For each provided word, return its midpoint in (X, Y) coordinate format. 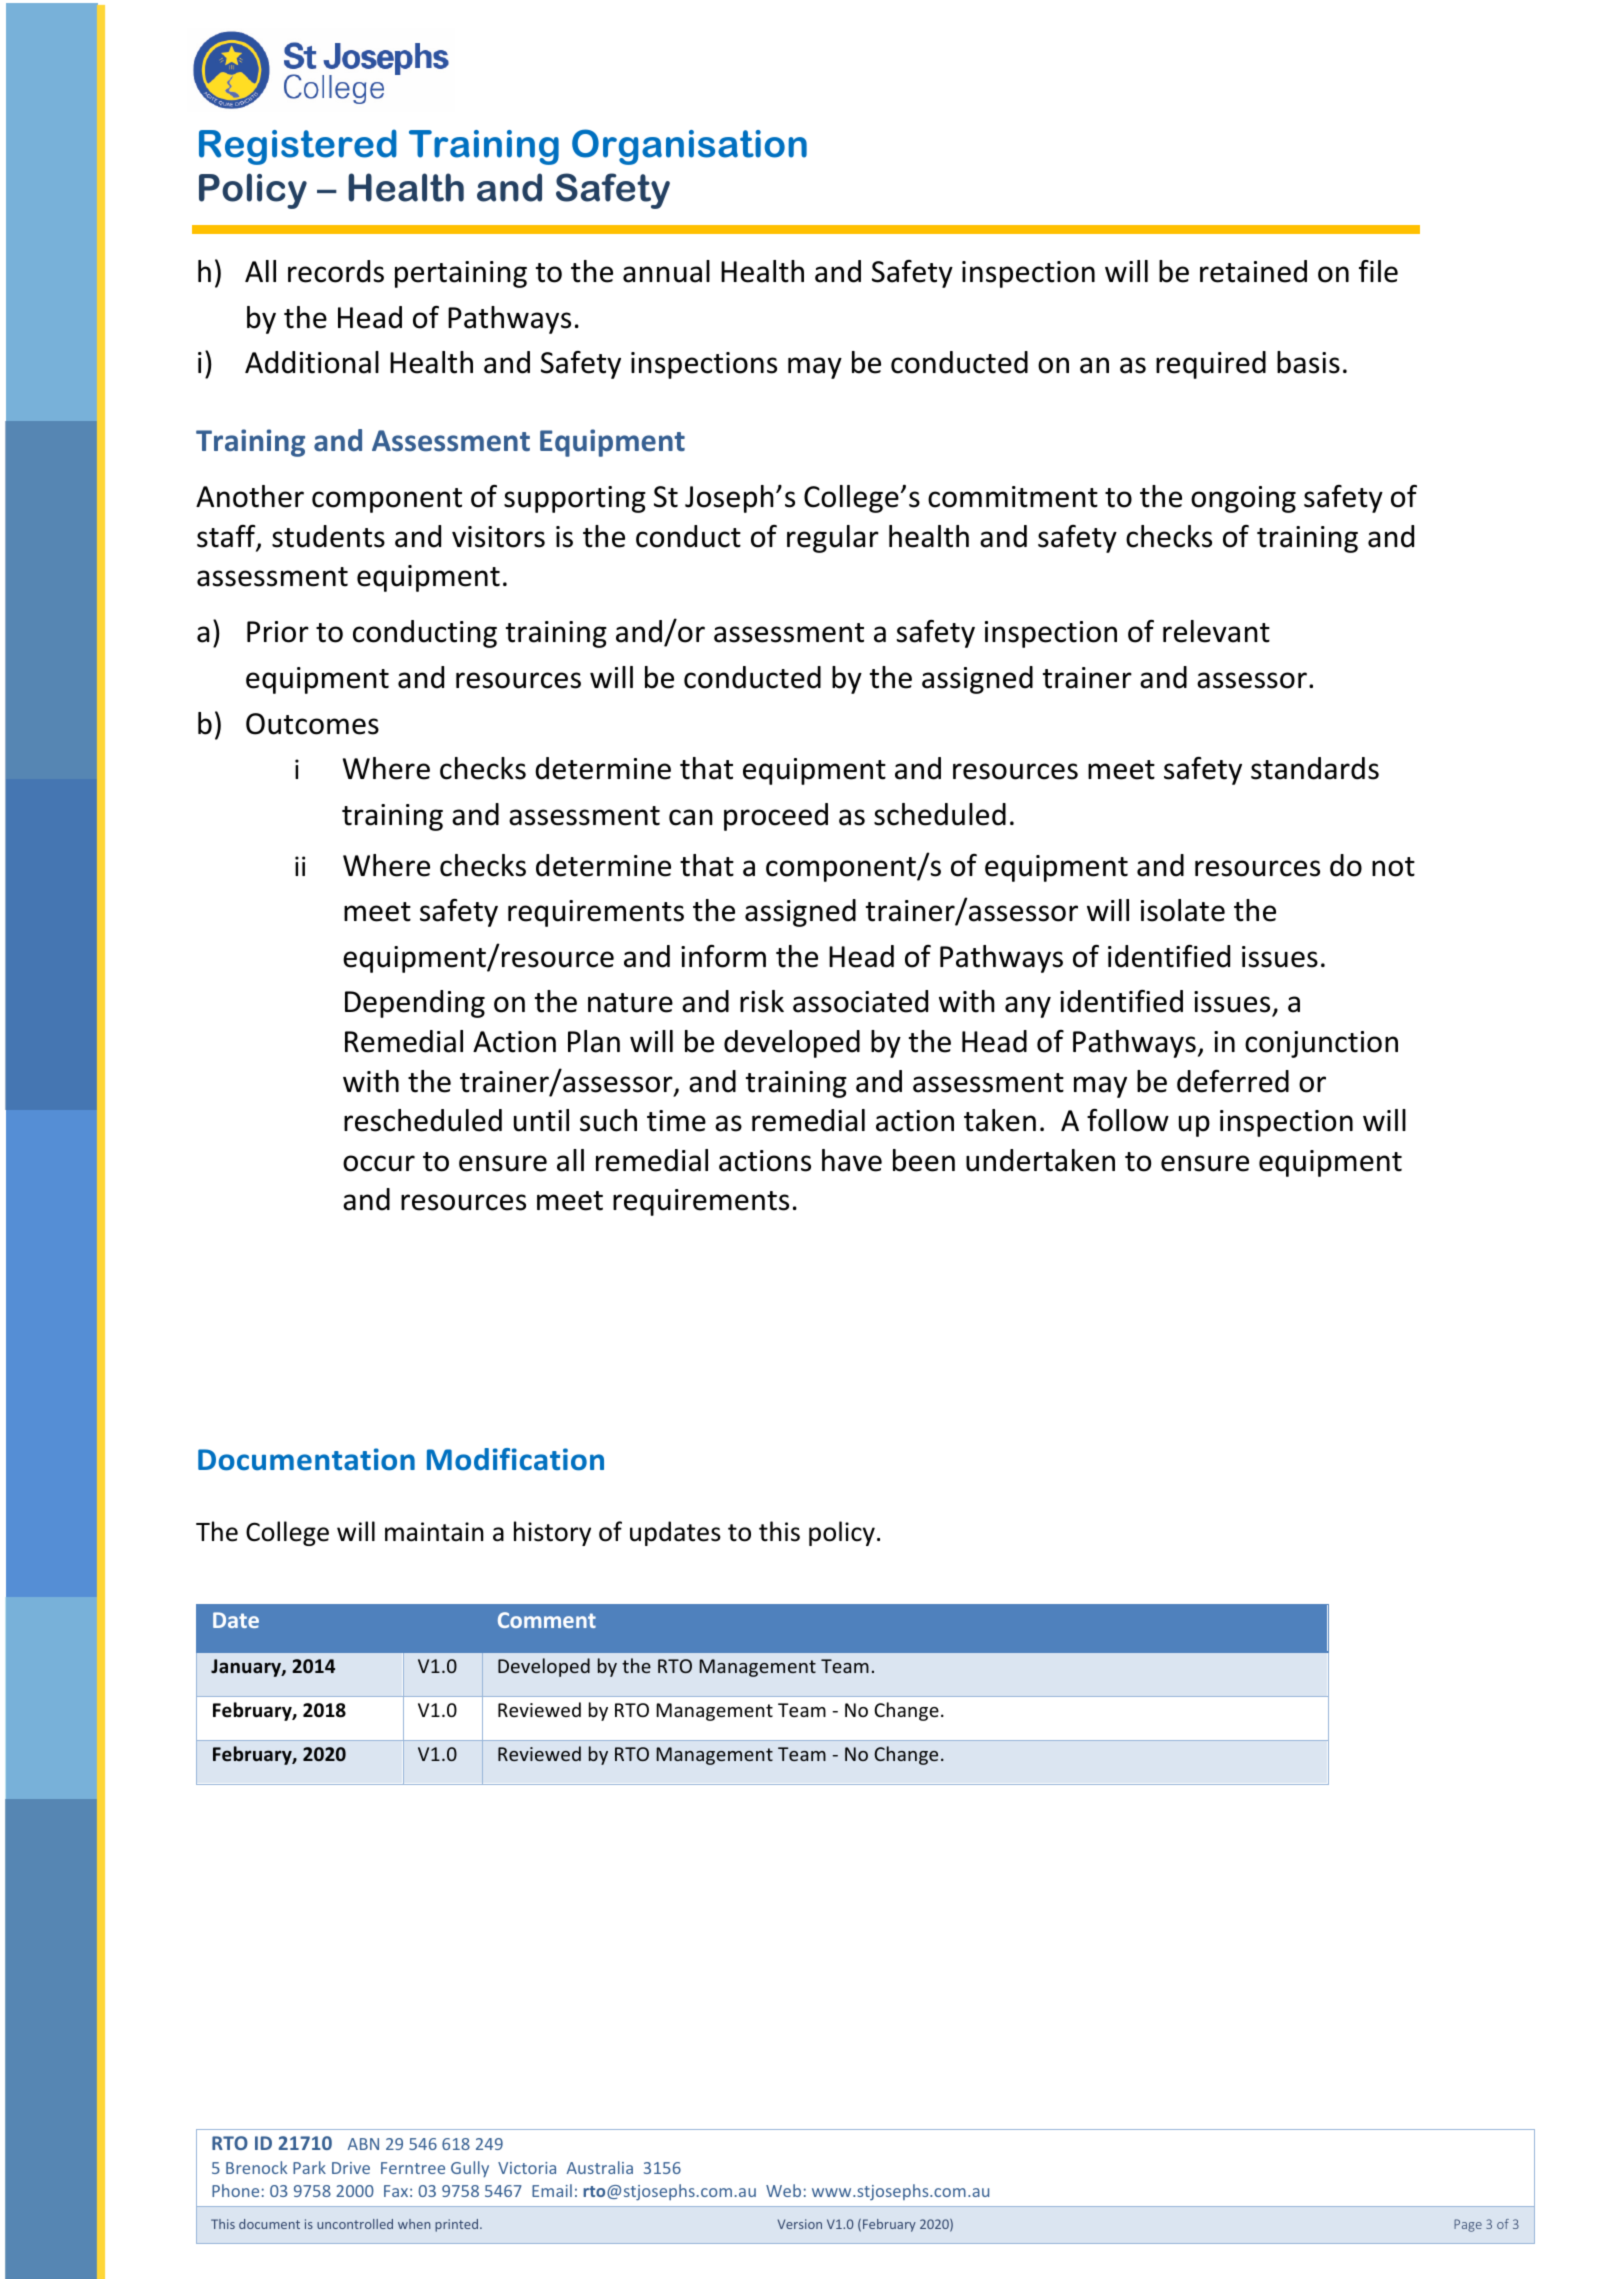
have (852, 1160)
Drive (351, 2168)
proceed (776, 817)
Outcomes (312, 724)
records (336, 271)
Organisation (689, 147)
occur (379, 1163)
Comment (547, 1620)
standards (1315, 768)
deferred (1233, 1081)
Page (1468, 2225)
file (1378, 271)
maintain (434, 1532)
